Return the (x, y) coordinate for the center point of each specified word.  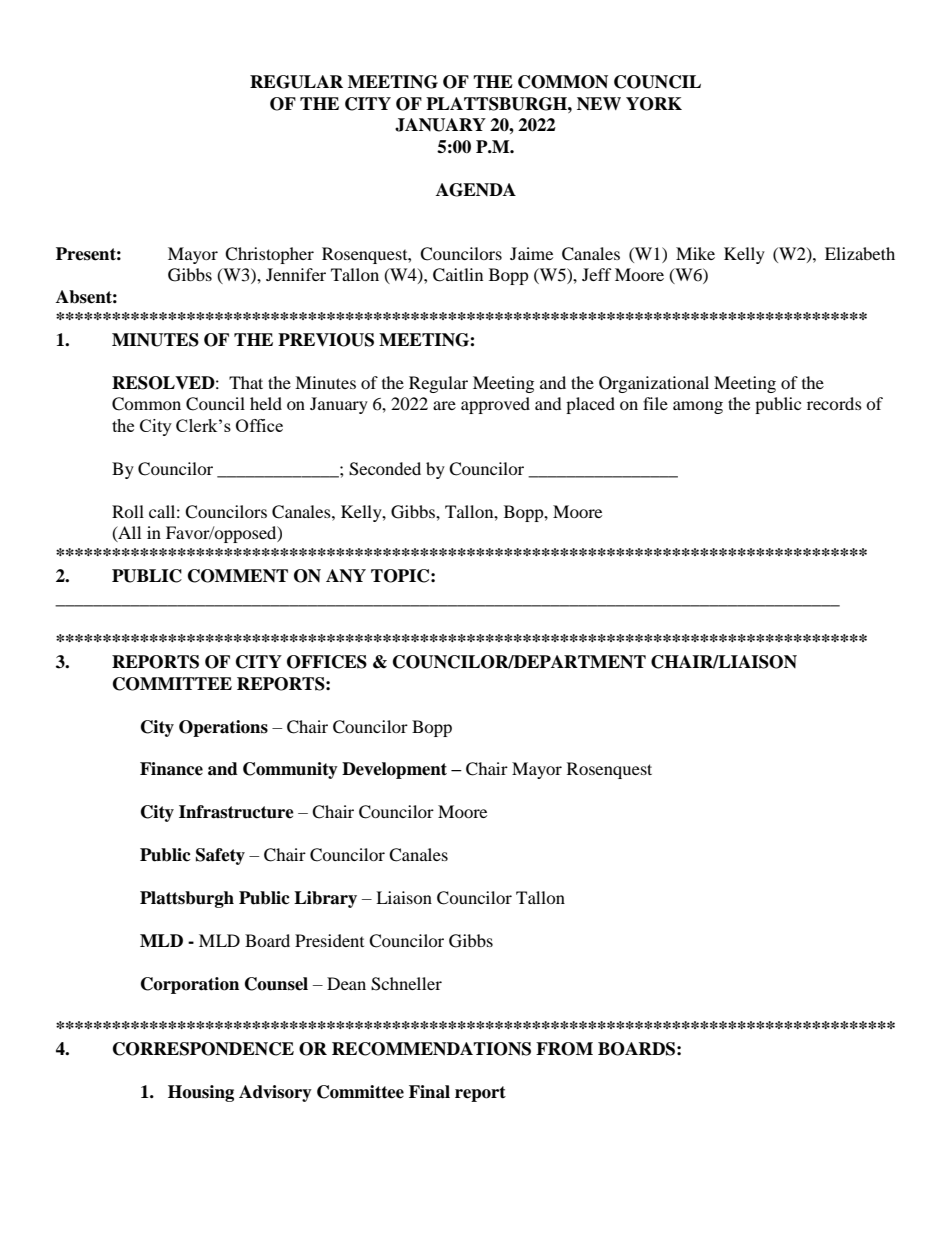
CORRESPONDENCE (203, 1049)
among (698, 407)
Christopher (269, 255)
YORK (654, 104)
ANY (346, 576)
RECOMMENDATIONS (431, 1049)
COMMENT (238, 576)
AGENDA (476, 190)
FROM (564, 1049)
